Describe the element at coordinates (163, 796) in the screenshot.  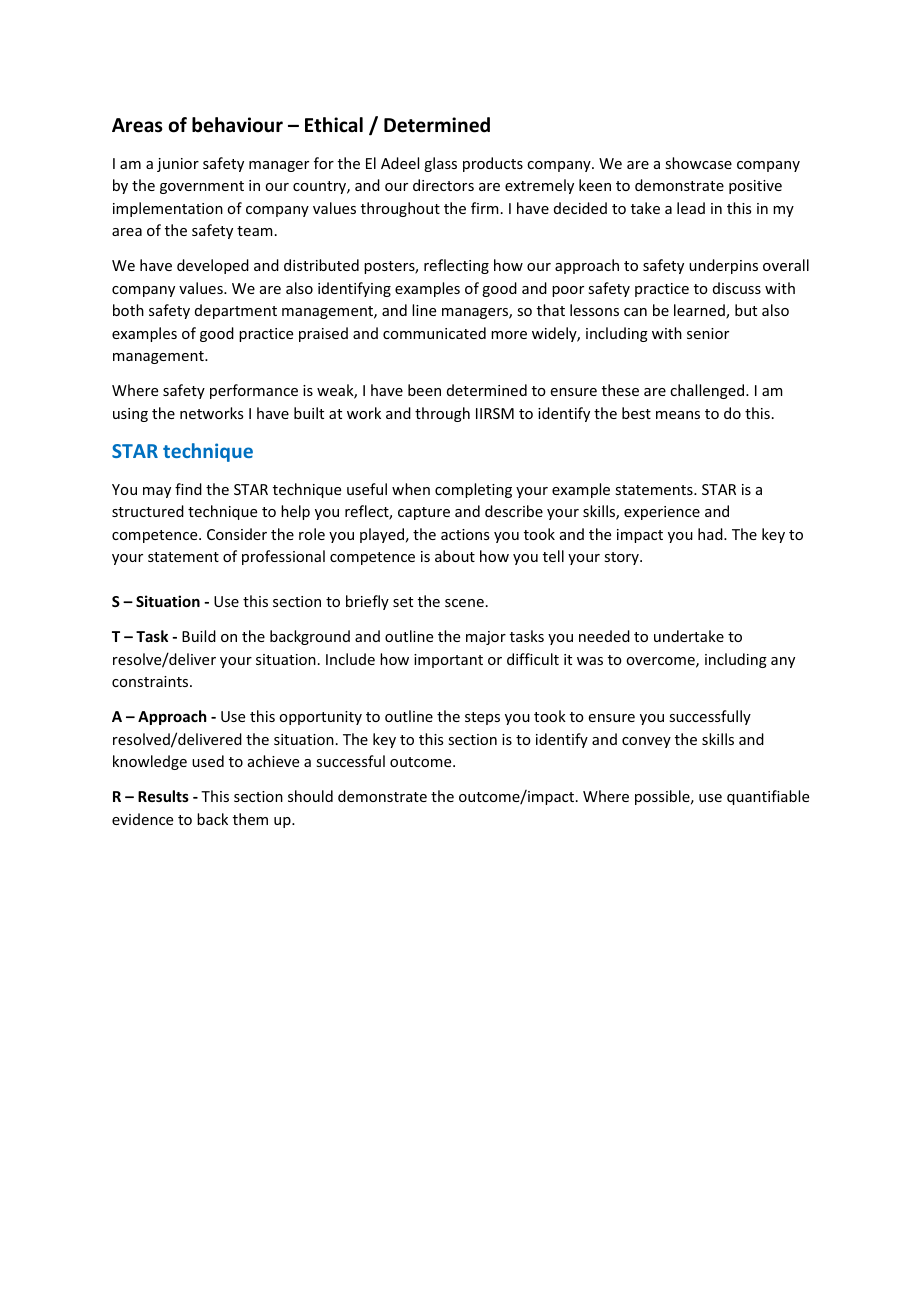
I see `Results` at that location.
